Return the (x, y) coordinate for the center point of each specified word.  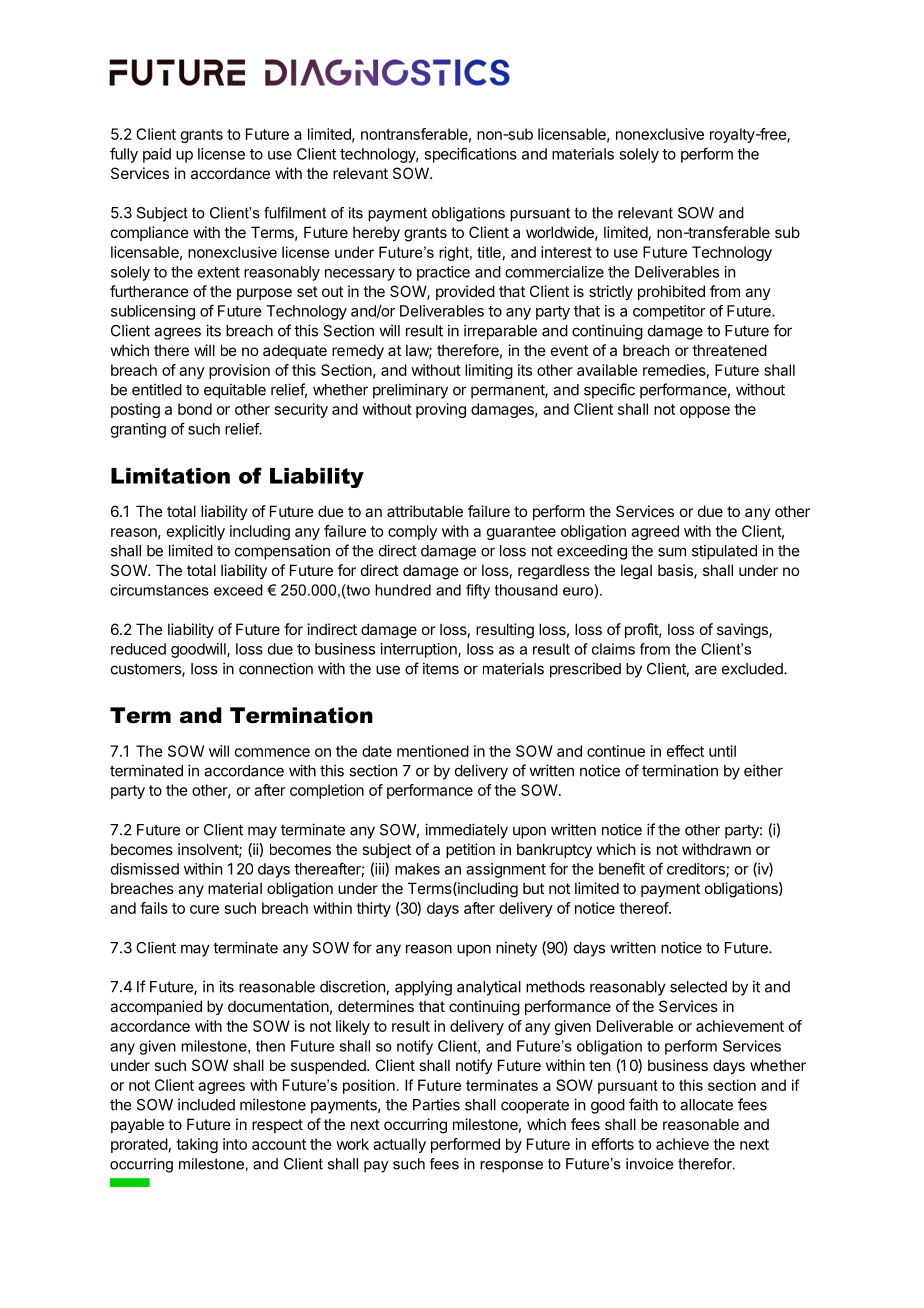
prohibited (671, 292)
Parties (436, 1104)
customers (147, 670)
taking (197, 1145)
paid (157, 155)
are (706, 670)
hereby (376, 233)
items (441, 668)
